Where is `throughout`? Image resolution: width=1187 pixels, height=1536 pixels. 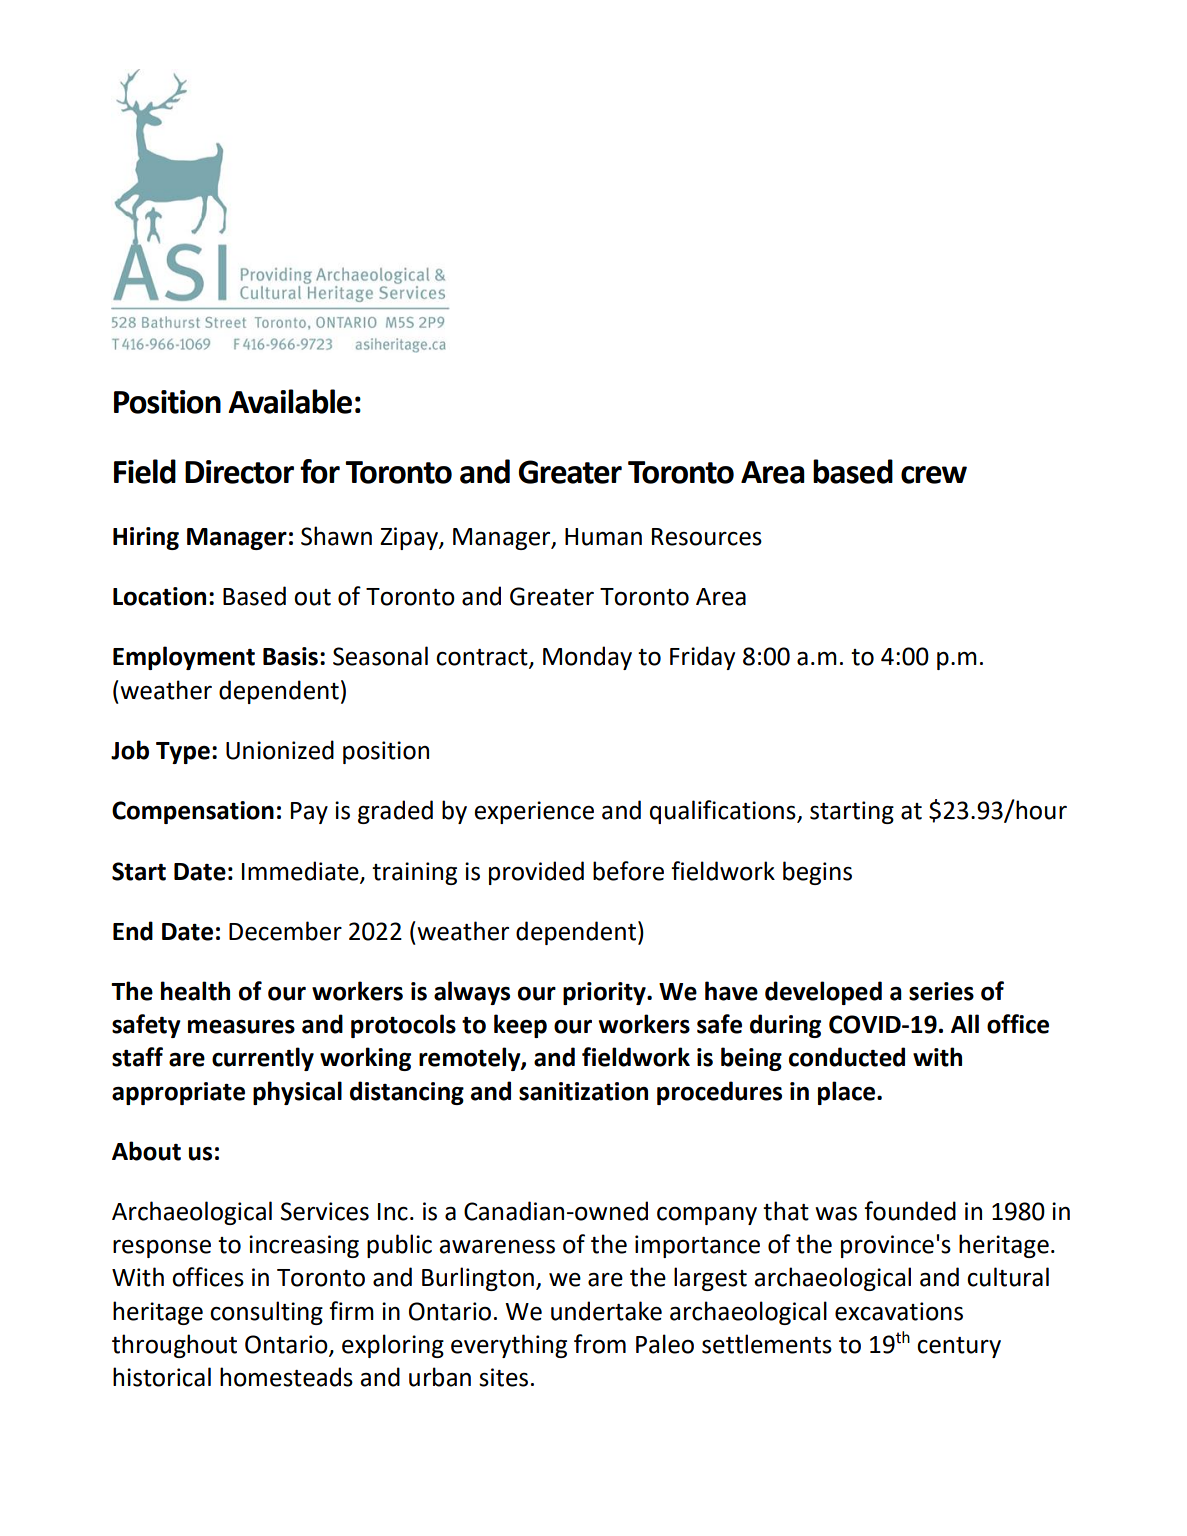
throughout is located at coordinates (174, 1346).
